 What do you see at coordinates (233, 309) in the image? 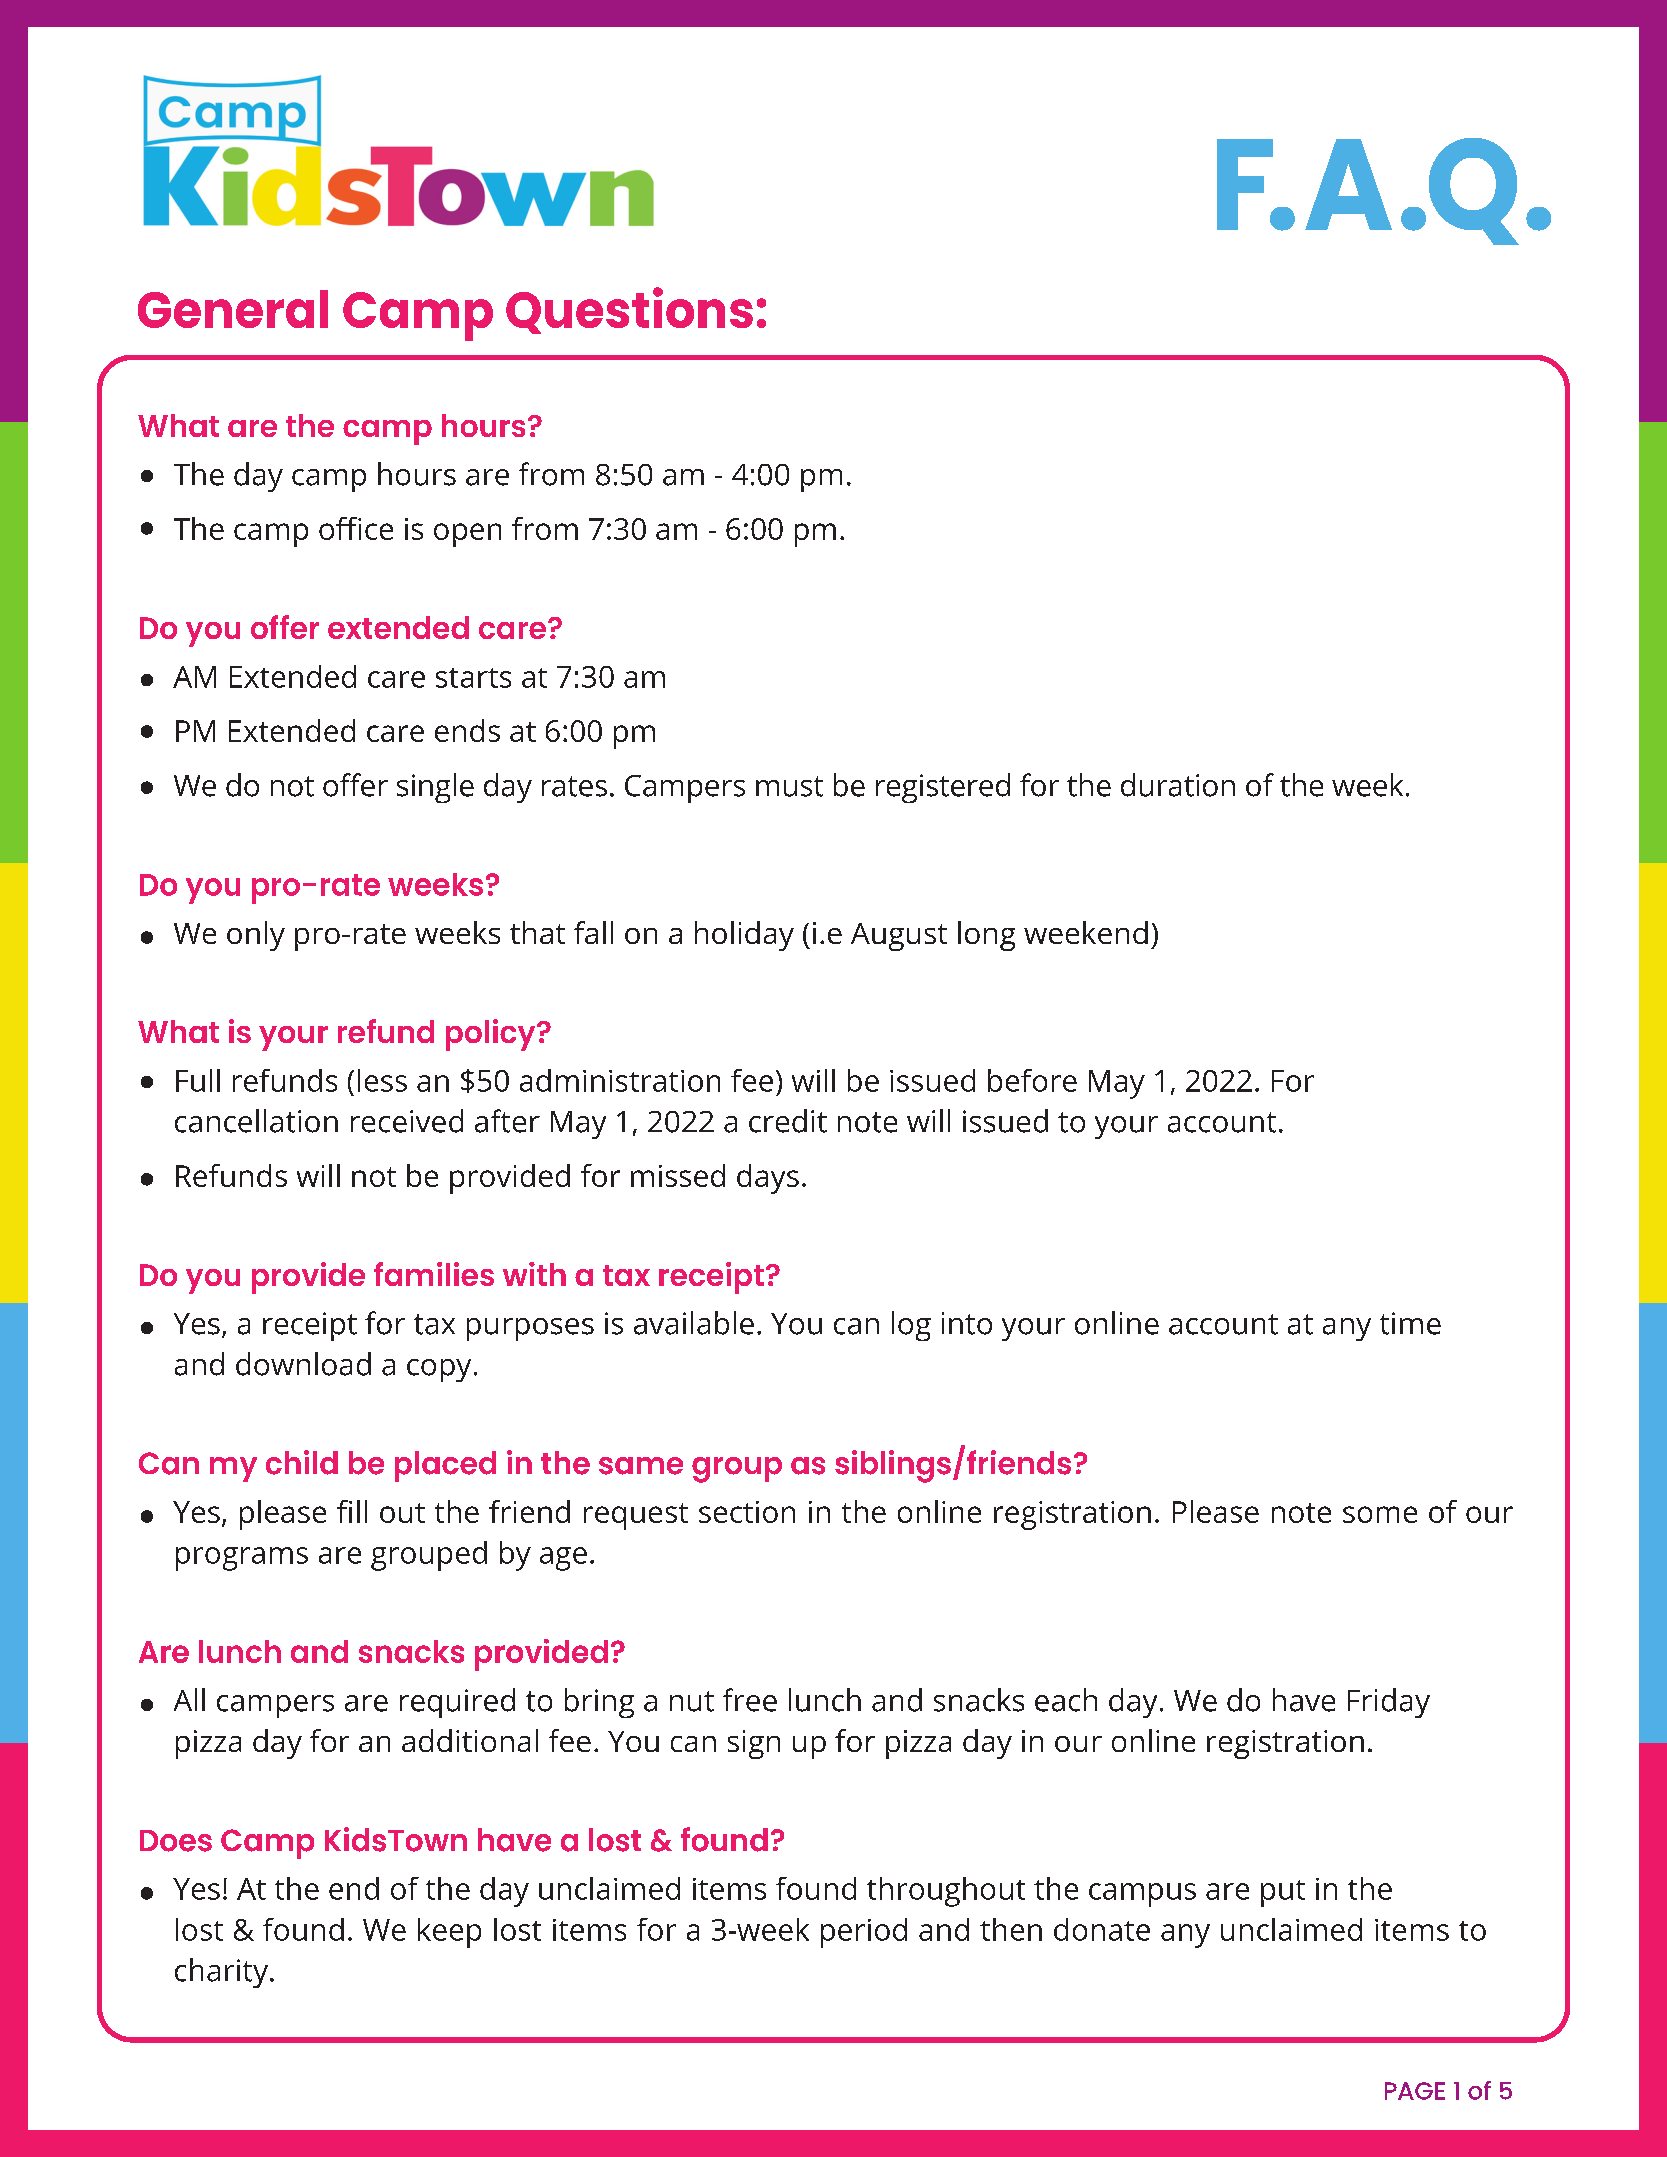
I see `General` at bounding box center [233, 309].
